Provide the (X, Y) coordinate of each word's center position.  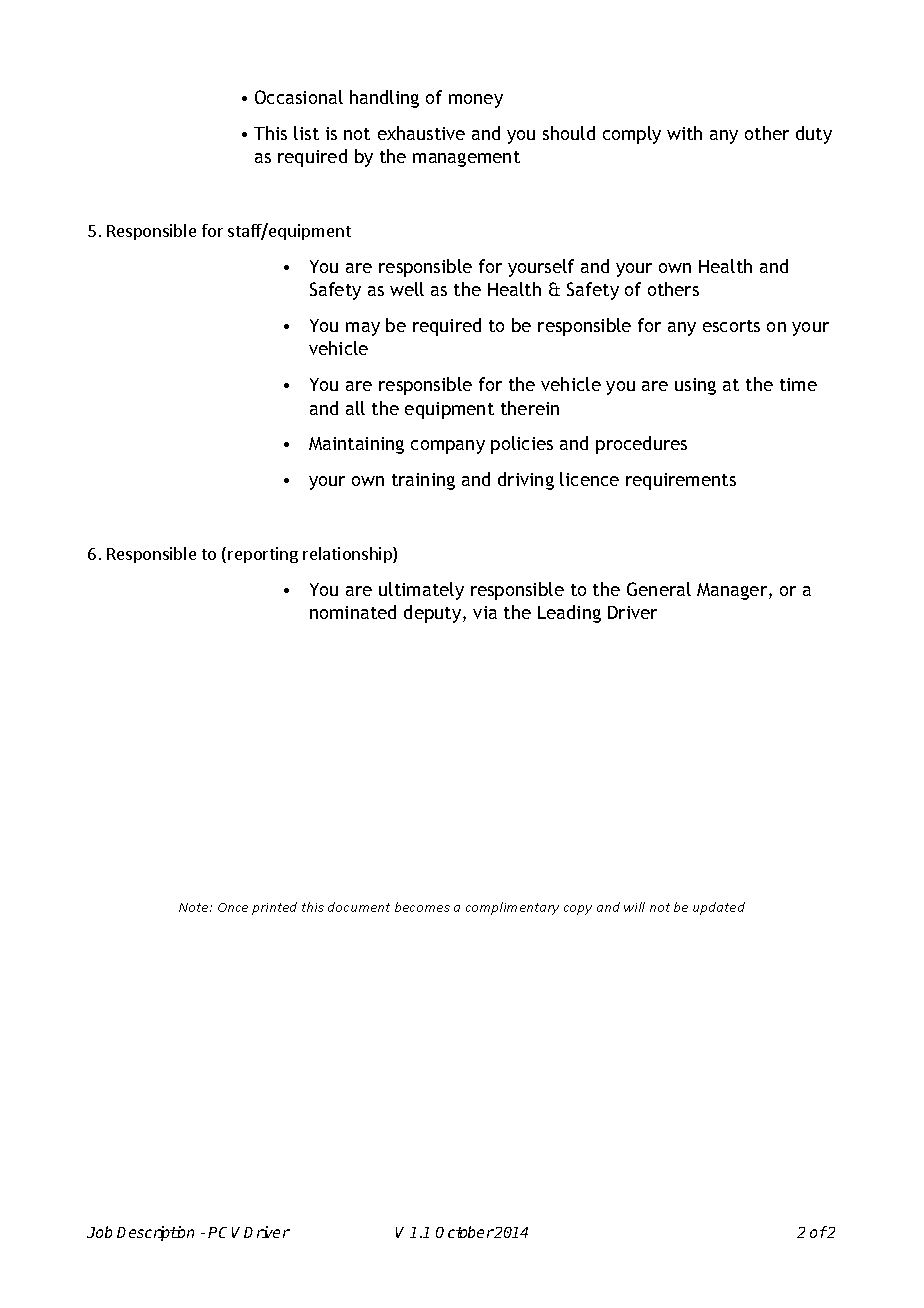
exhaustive (421, 133)
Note (195, 907)
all (355, 408)
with (684, 133)
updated (719, 908)
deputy (434, 614)
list (306, 133)
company (448, 447)
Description (155, 1233)
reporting (263, 555)
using (695, 386)
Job (99, 1232)
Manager (733, 591)
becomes (422, 907)
